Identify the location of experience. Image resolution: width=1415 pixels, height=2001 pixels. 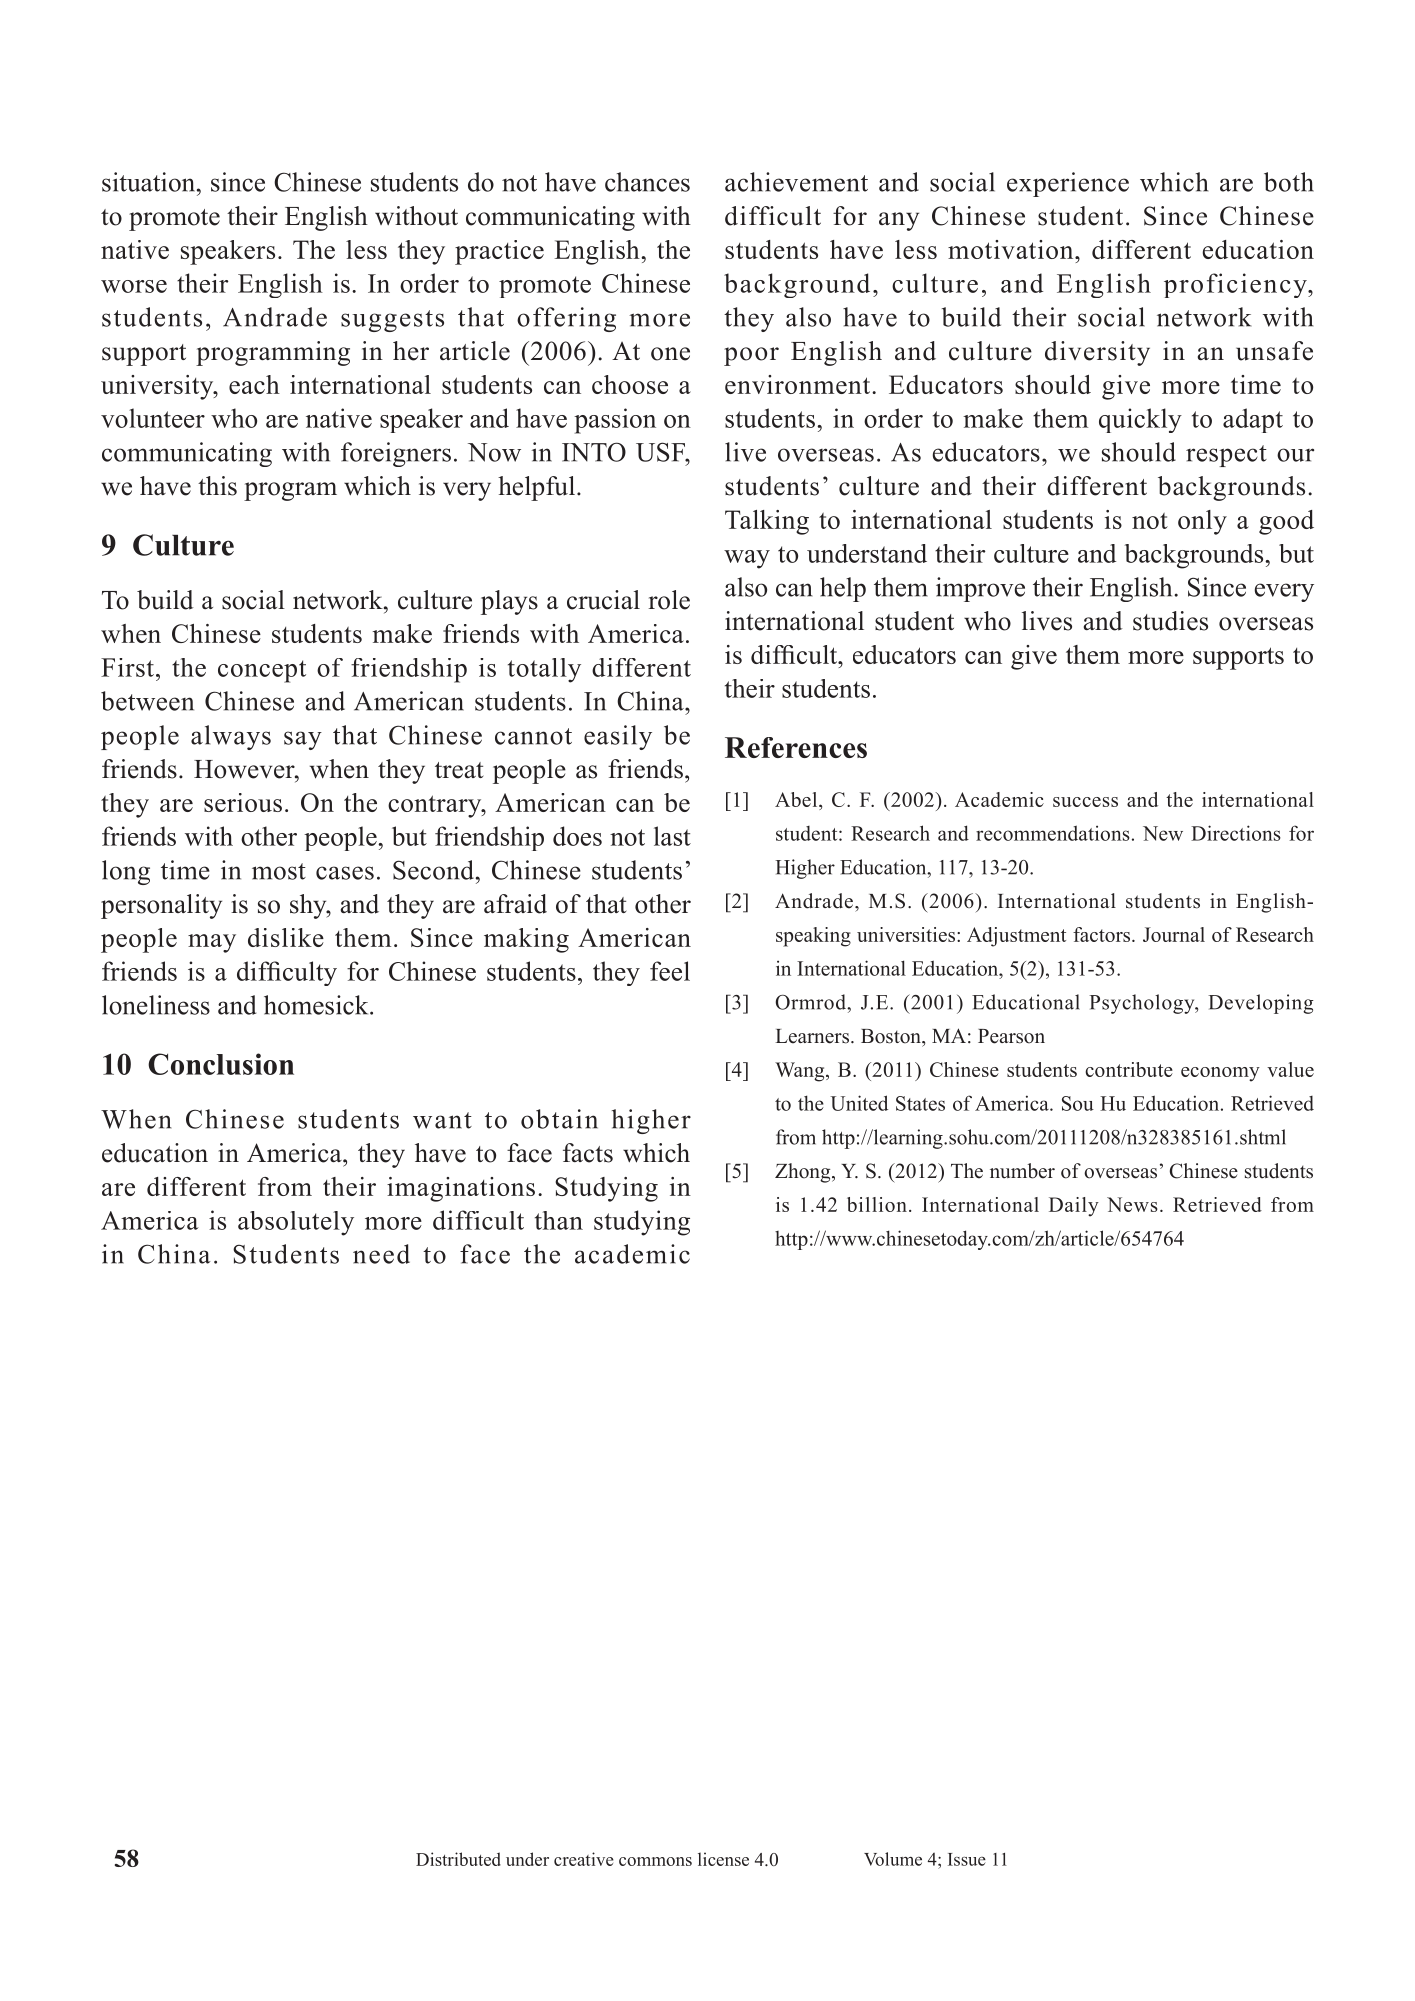
(1068, 184).
